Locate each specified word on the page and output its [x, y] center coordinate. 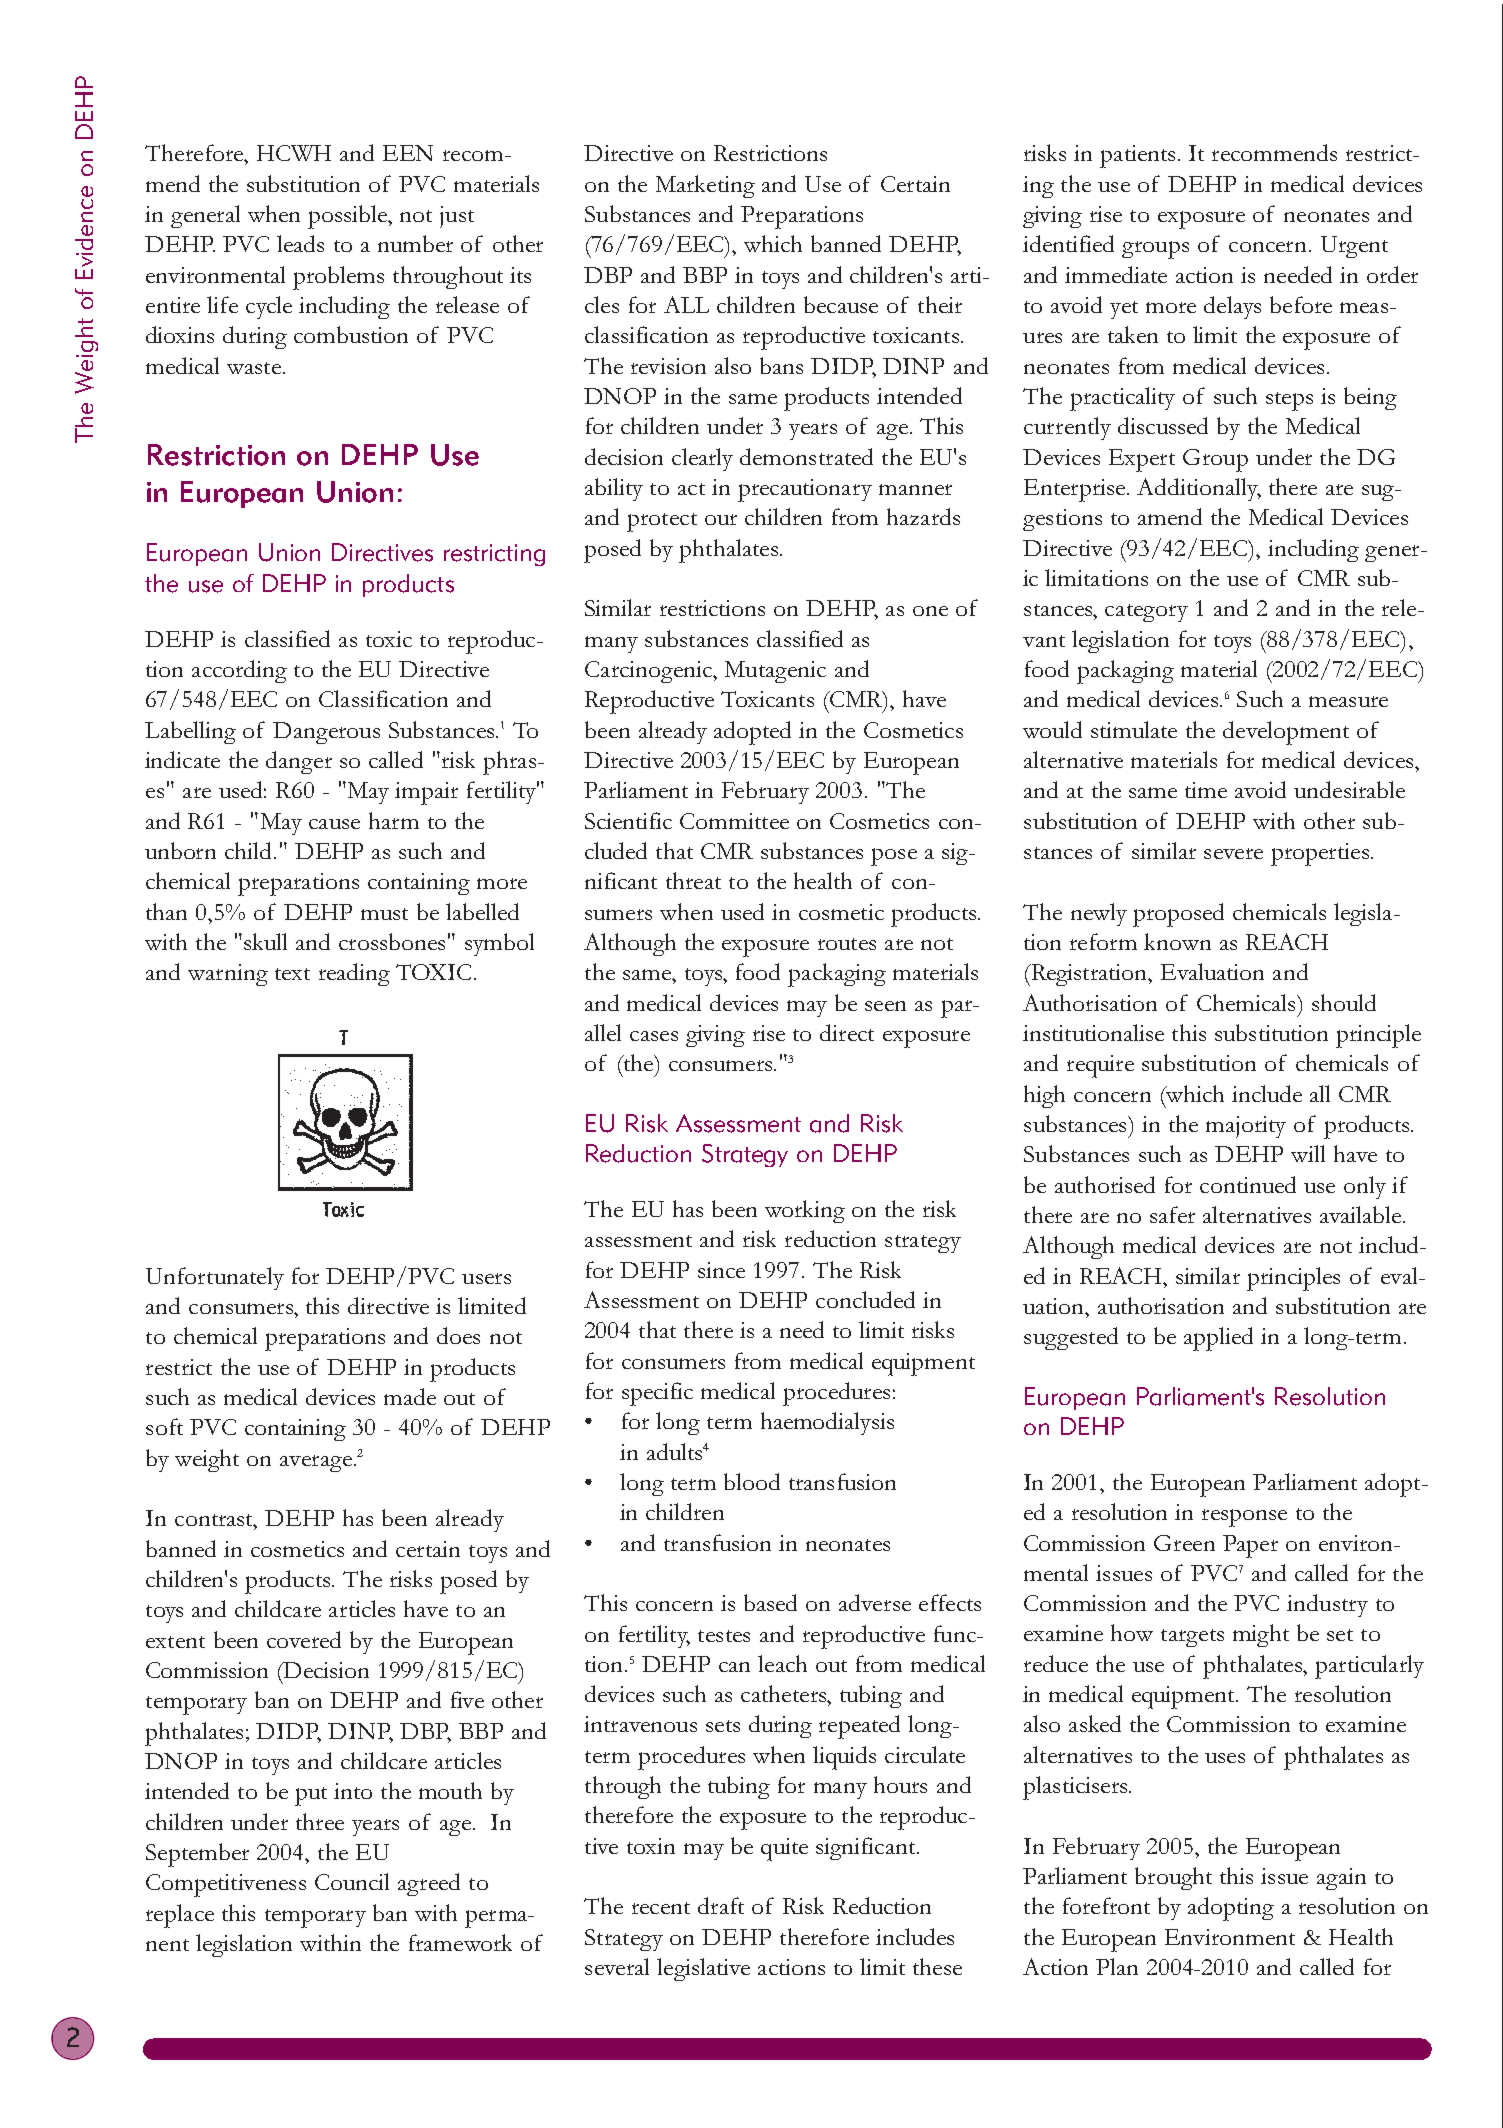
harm [394, 820]
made [410, 1396]
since [721, 1270]
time [1206, 790]
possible [348, 217]
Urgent [1354, 247]
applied [1218, 1339]
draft [721, 1905]
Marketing [705, 186]
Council [352, 1881]
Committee [734, 821]
